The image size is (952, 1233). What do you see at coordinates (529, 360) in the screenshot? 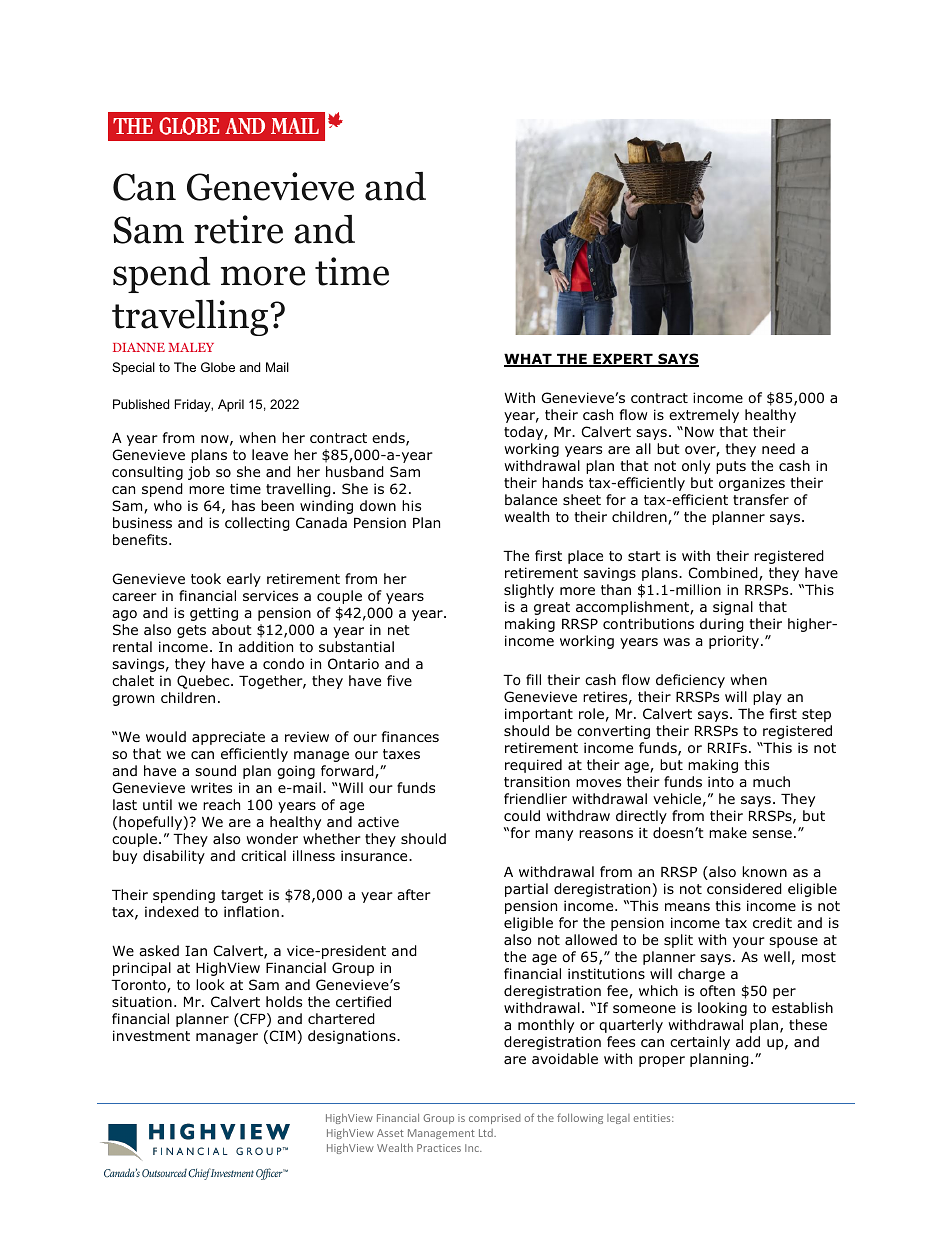
I see `WHAT` at bounding box center [529, 360].
